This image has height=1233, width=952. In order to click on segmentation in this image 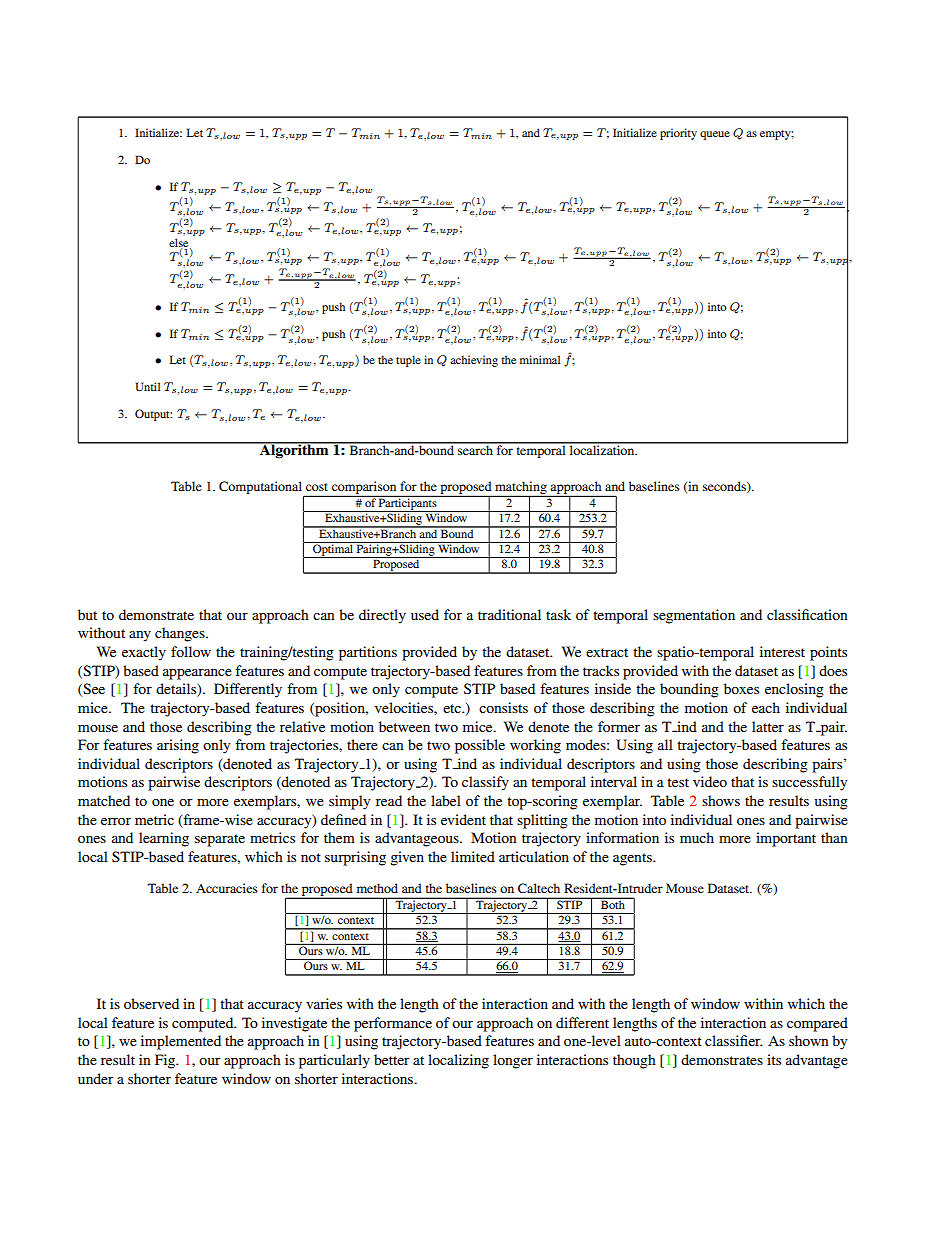, I will do `click(694, 616)`.
